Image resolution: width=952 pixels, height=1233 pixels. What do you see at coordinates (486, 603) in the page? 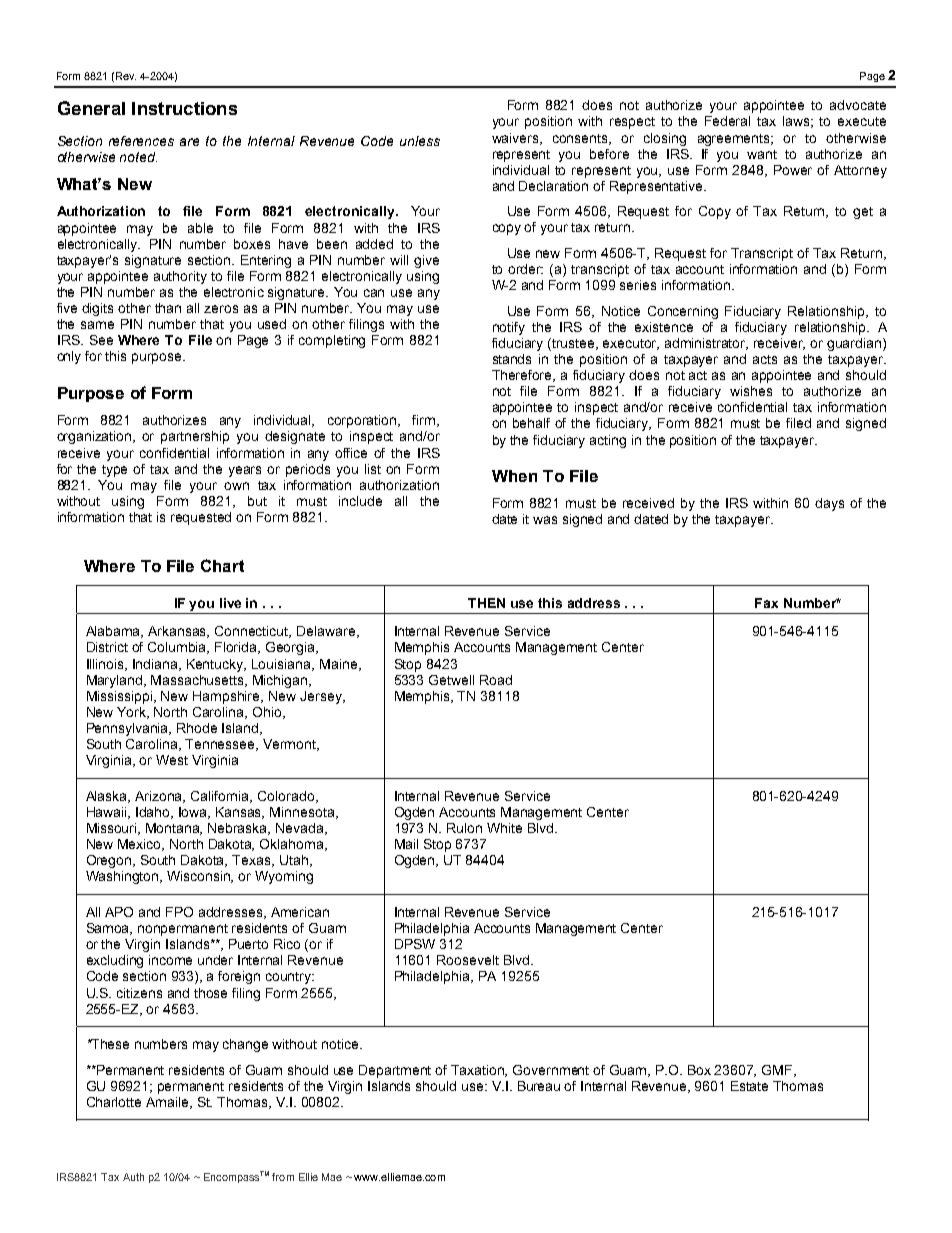
I see `THEN` at bounding box center [486, 603].
